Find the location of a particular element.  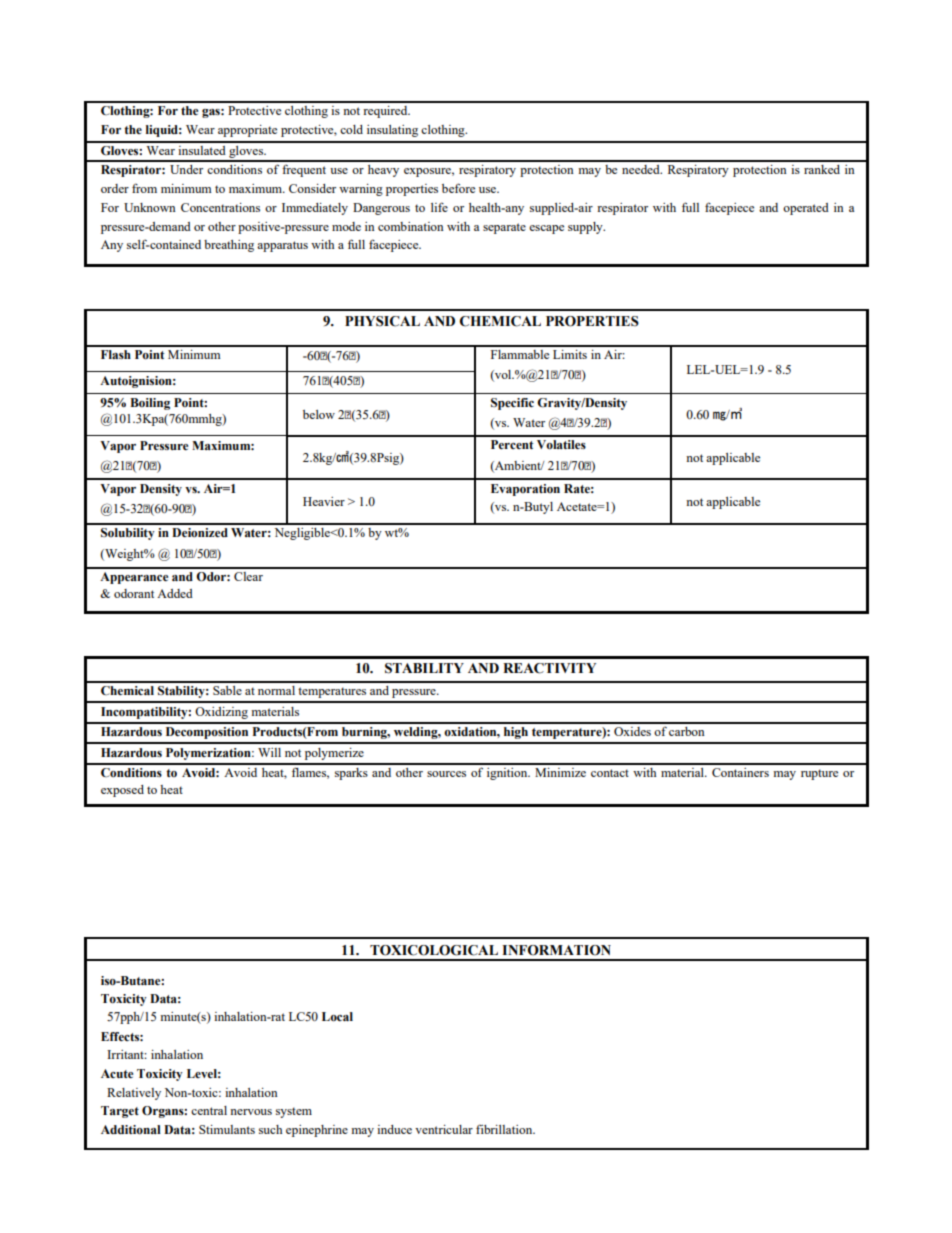

central is located at coordinates (209, 1110).
